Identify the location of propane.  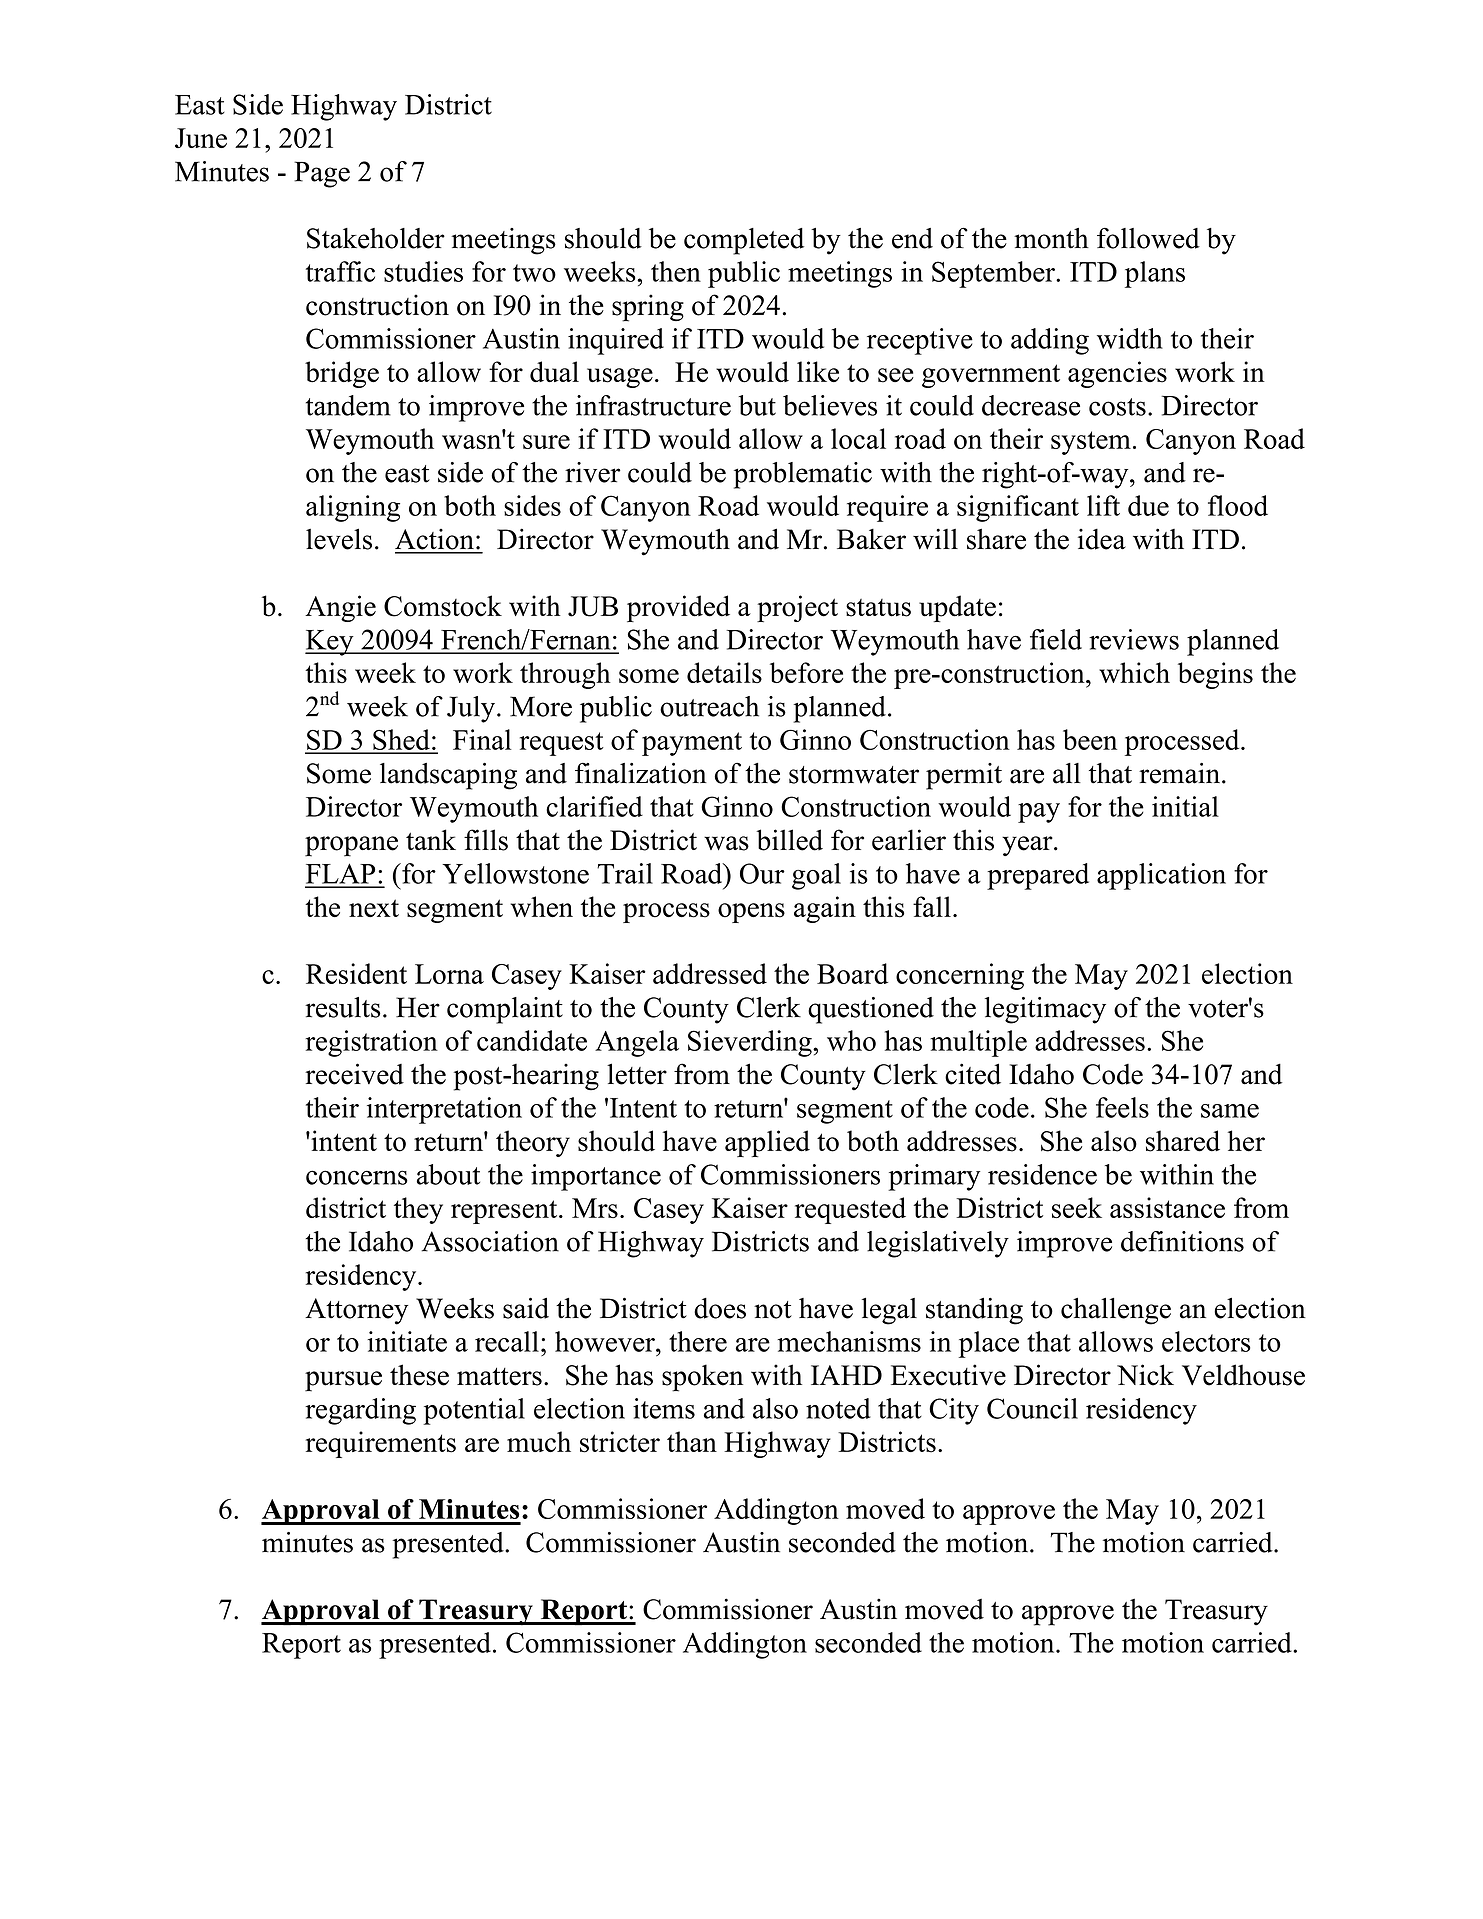
(351, 846).
